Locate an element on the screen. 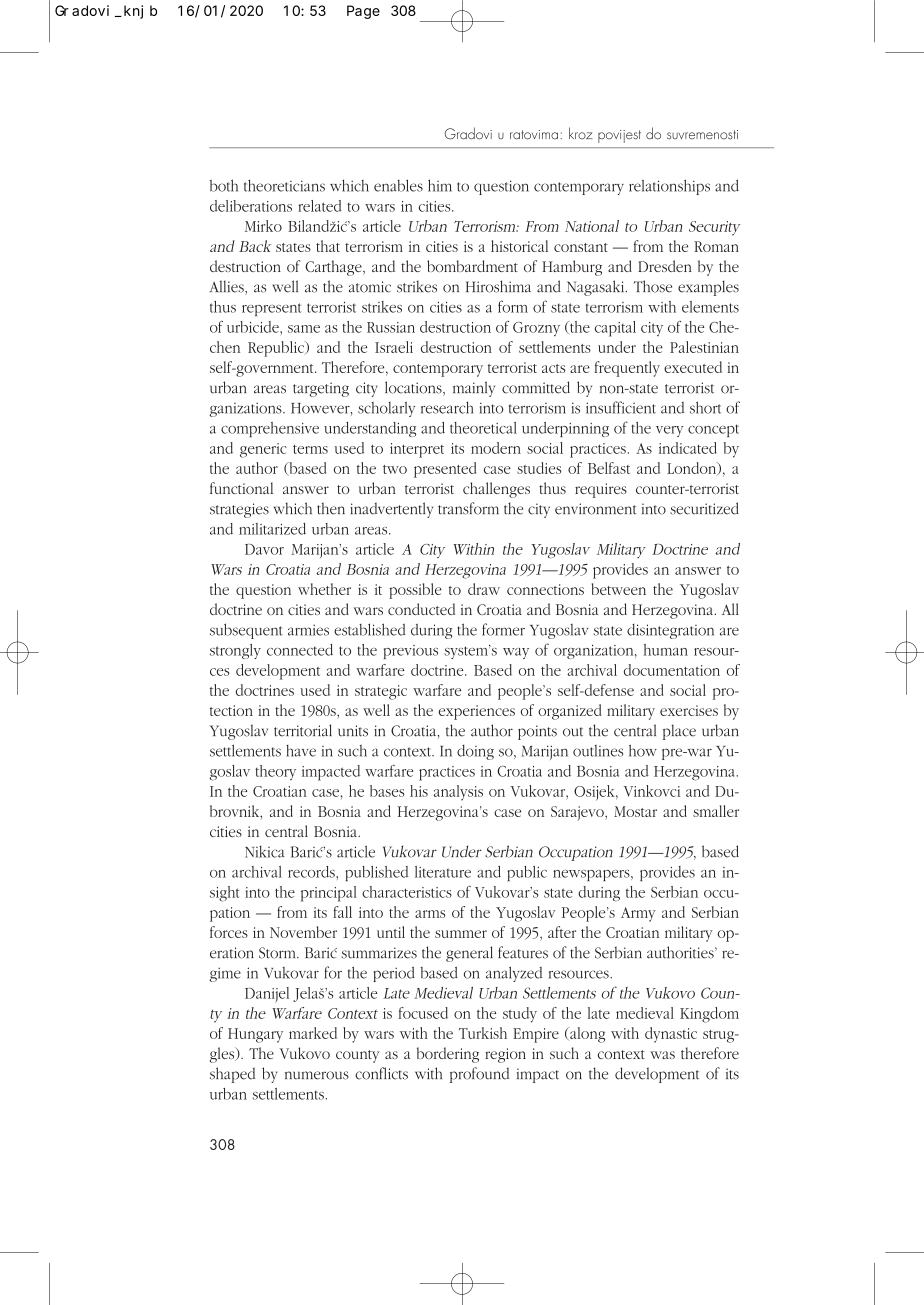 This screenshot has width=924, height=1305. between is located at coordinates (619, 589).
